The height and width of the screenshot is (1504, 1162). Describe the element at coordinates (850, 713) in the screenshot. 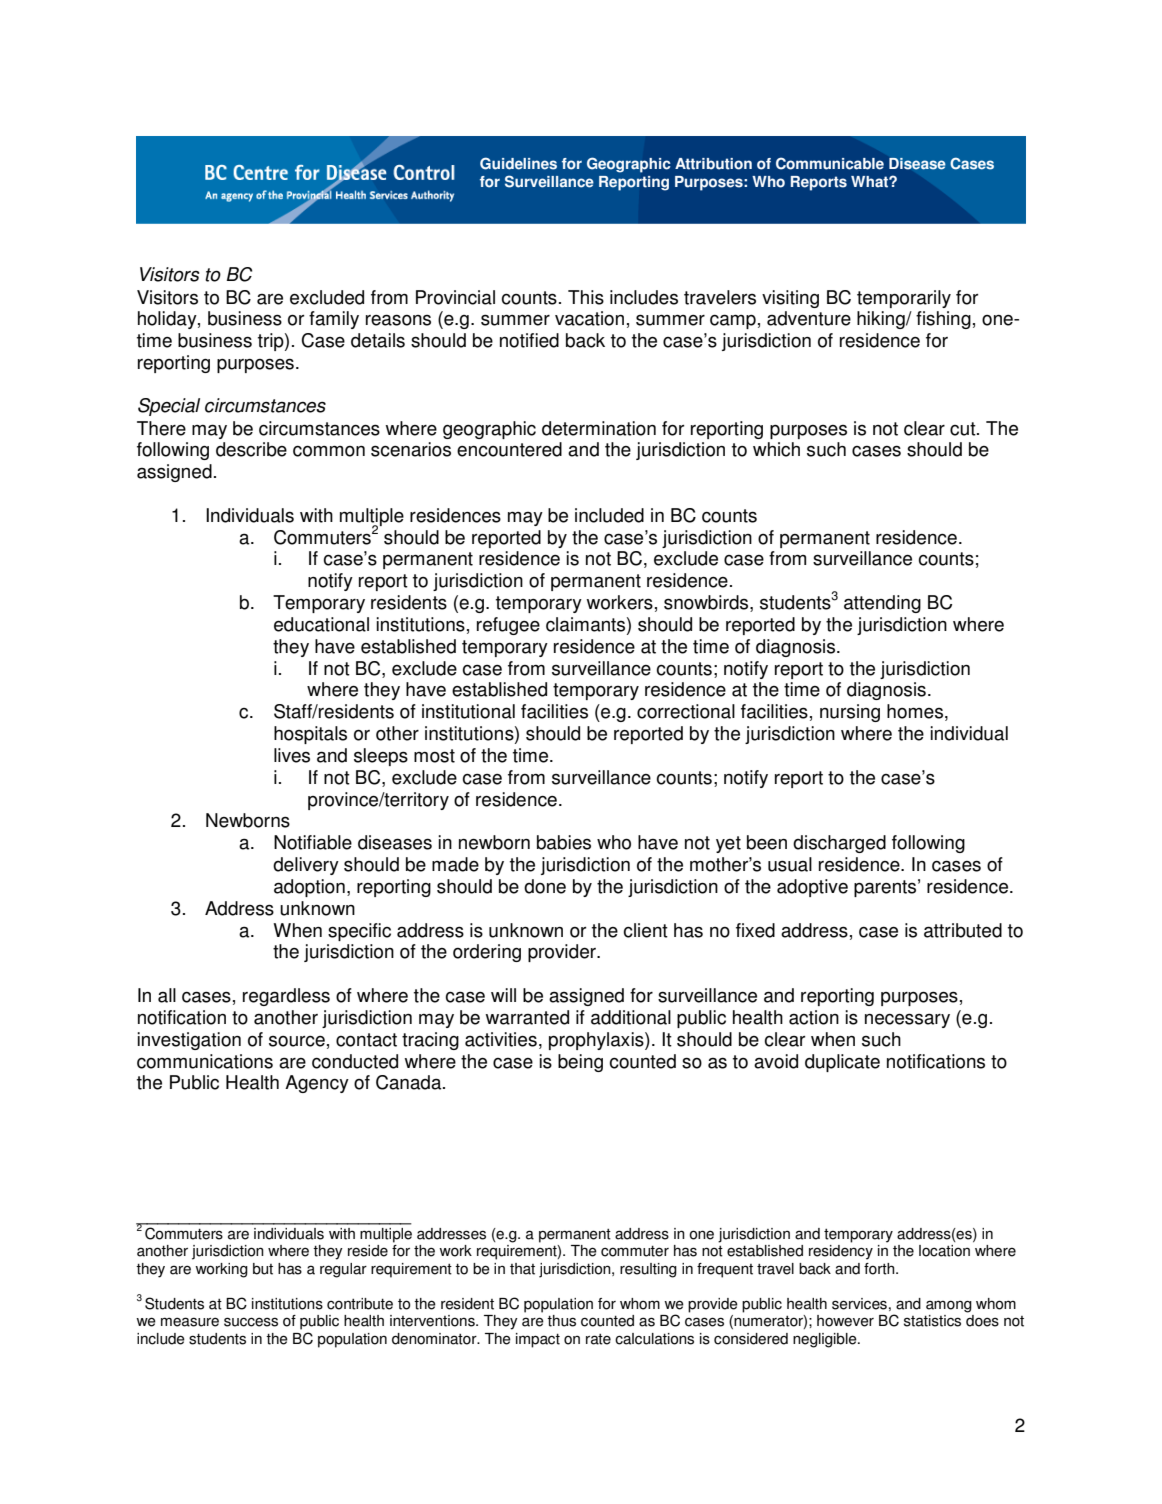

I see `nursing` at that location.
